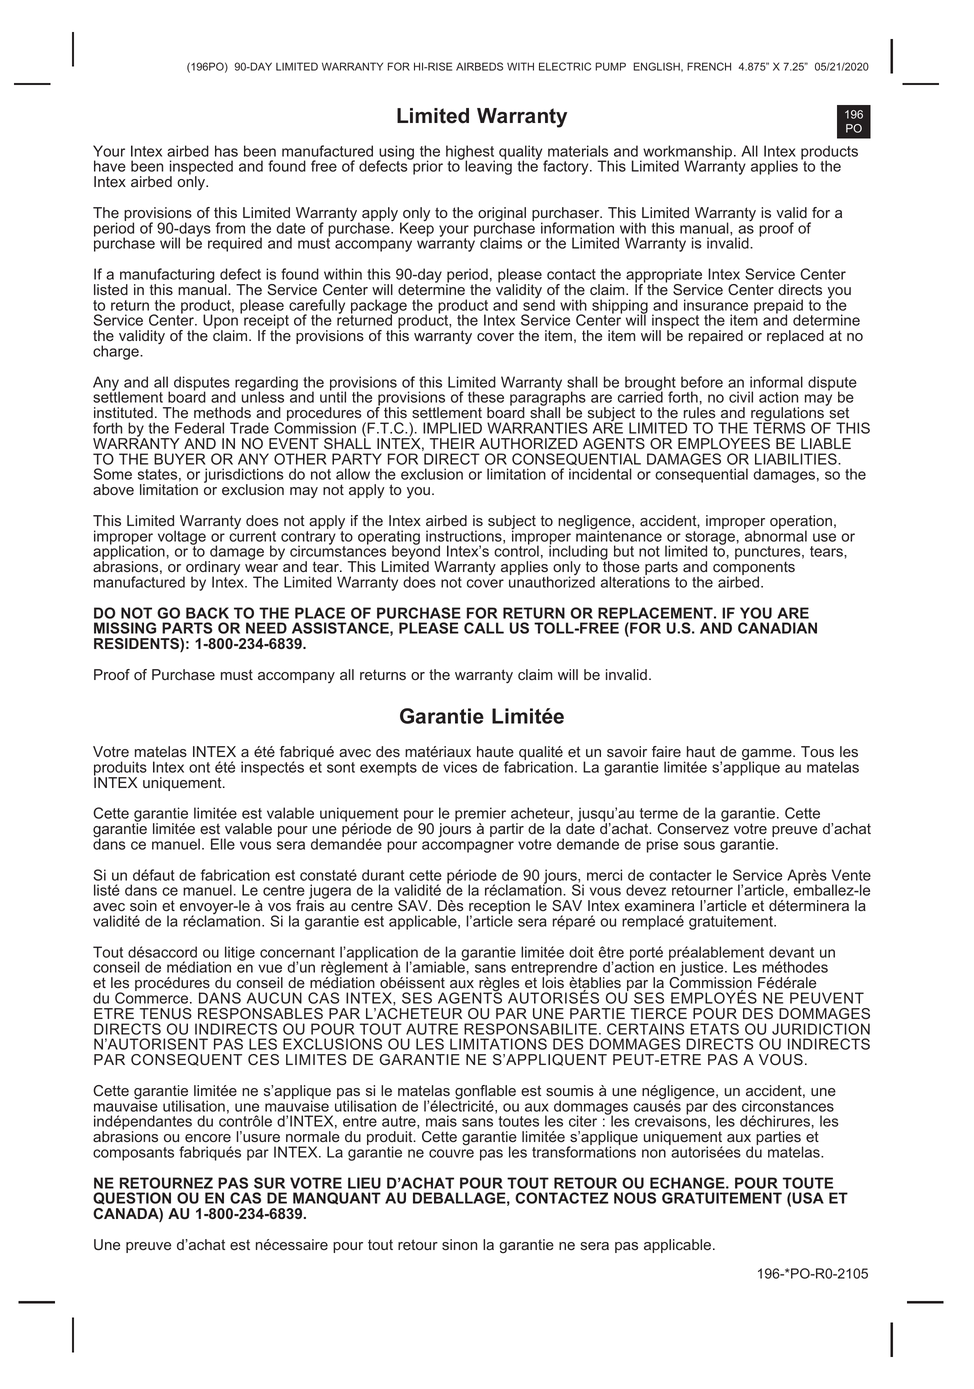 The width and height of the image is (974, 1389). What do you see at coordinates (208, 1138) in the image?
I see `encore` at bounding box center [208, 1138].
